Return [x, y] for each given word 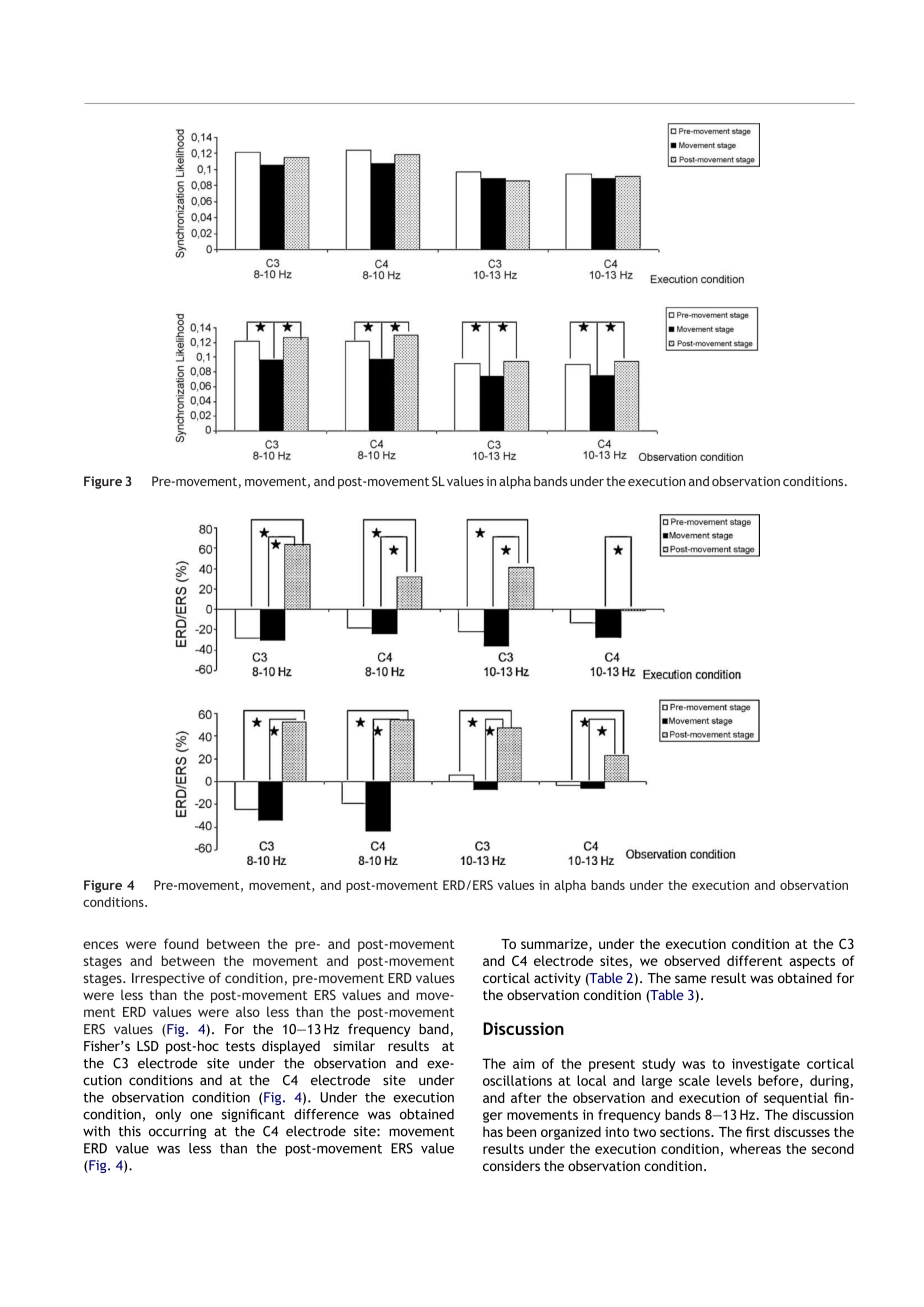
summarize [555, 945]
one [201, 1115]
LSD [148, 1046]
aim [524, 1064]
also [248, 1011]
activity [557, 979]
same [691, 979]
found [181, 943]
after [526, 1097]
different [755, 960]
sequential [796, 1099]
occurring [177, 1132]
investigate [766, 1065]
